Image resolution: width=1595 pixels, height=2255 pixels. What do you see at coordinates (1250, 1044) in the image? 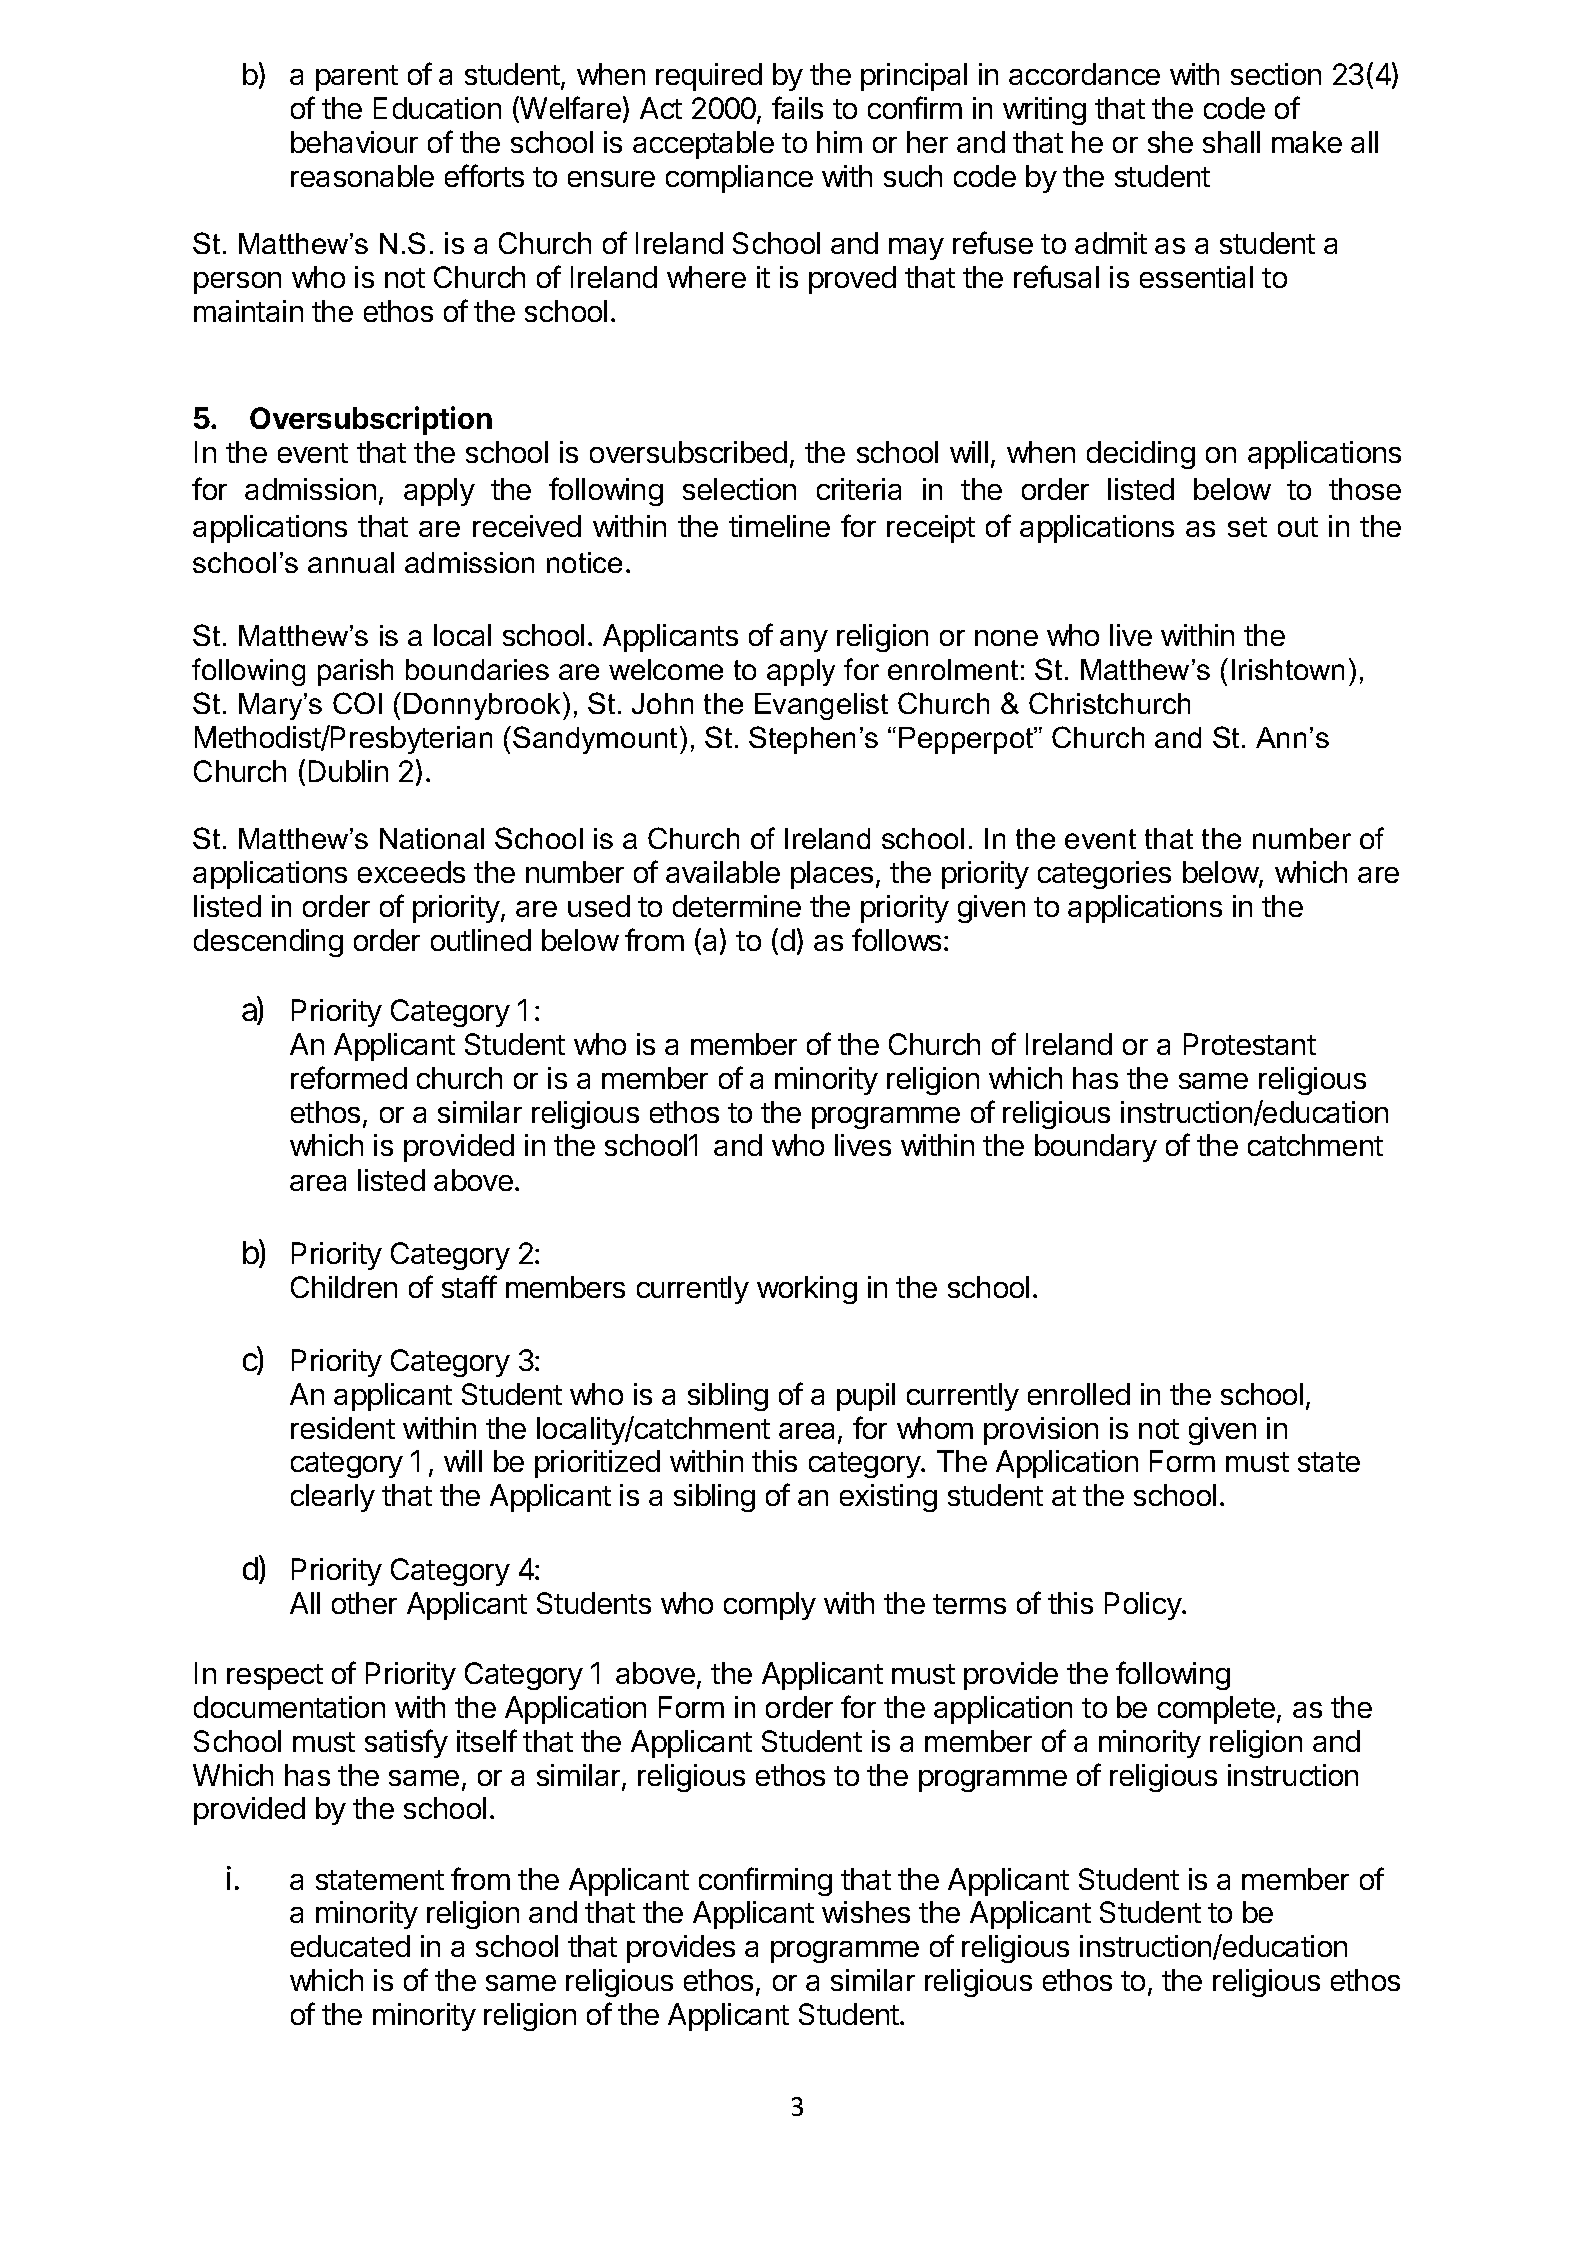
I see `Protestant` at bounding box center [1250, 1044].
